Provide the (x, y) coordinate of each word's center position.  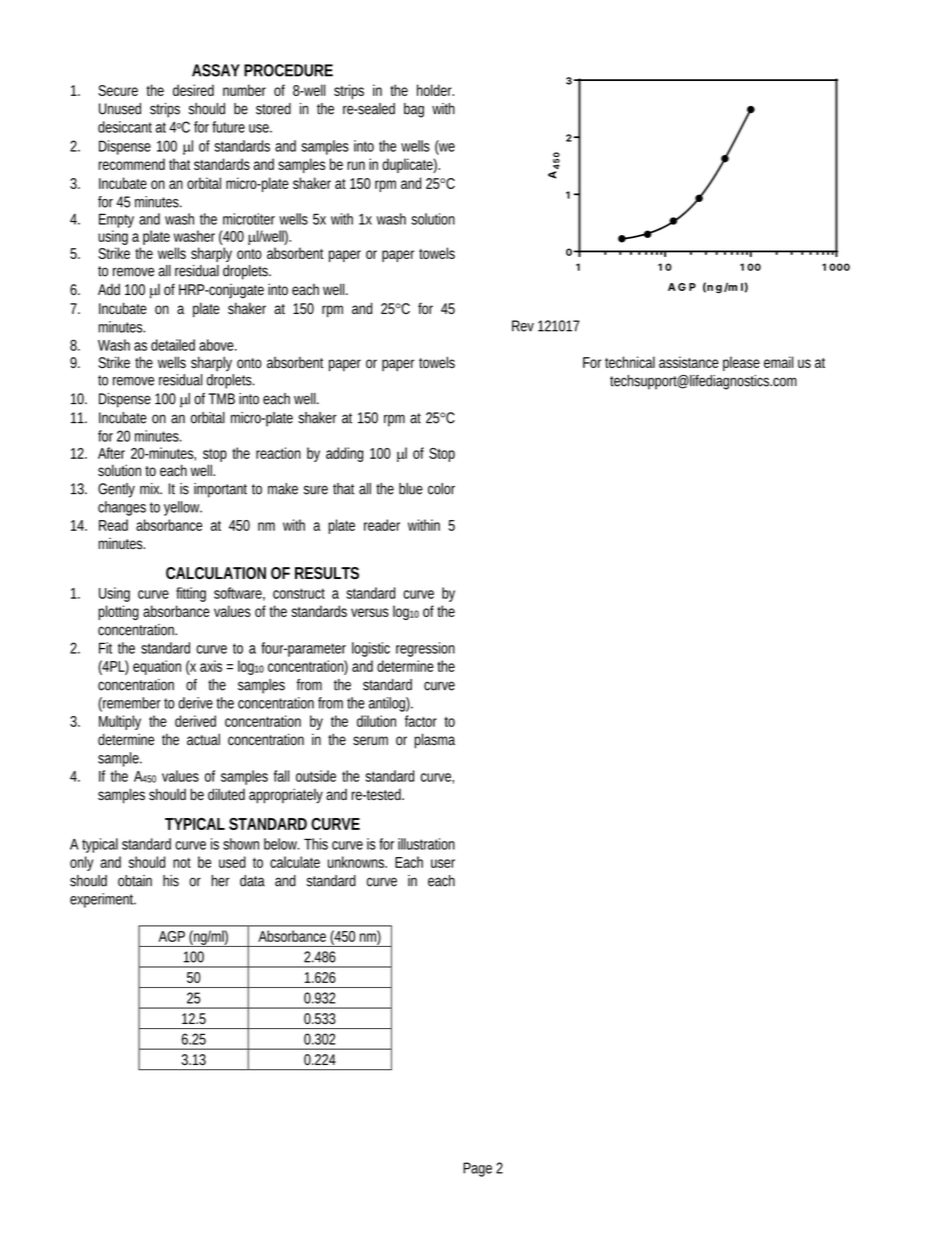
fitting (191, 594)
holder (435, 90)
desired (193, 90)
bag (414, 110)
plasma (434, 741)
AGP (172, 936)
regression (425, 649)
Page (477, 1169)
